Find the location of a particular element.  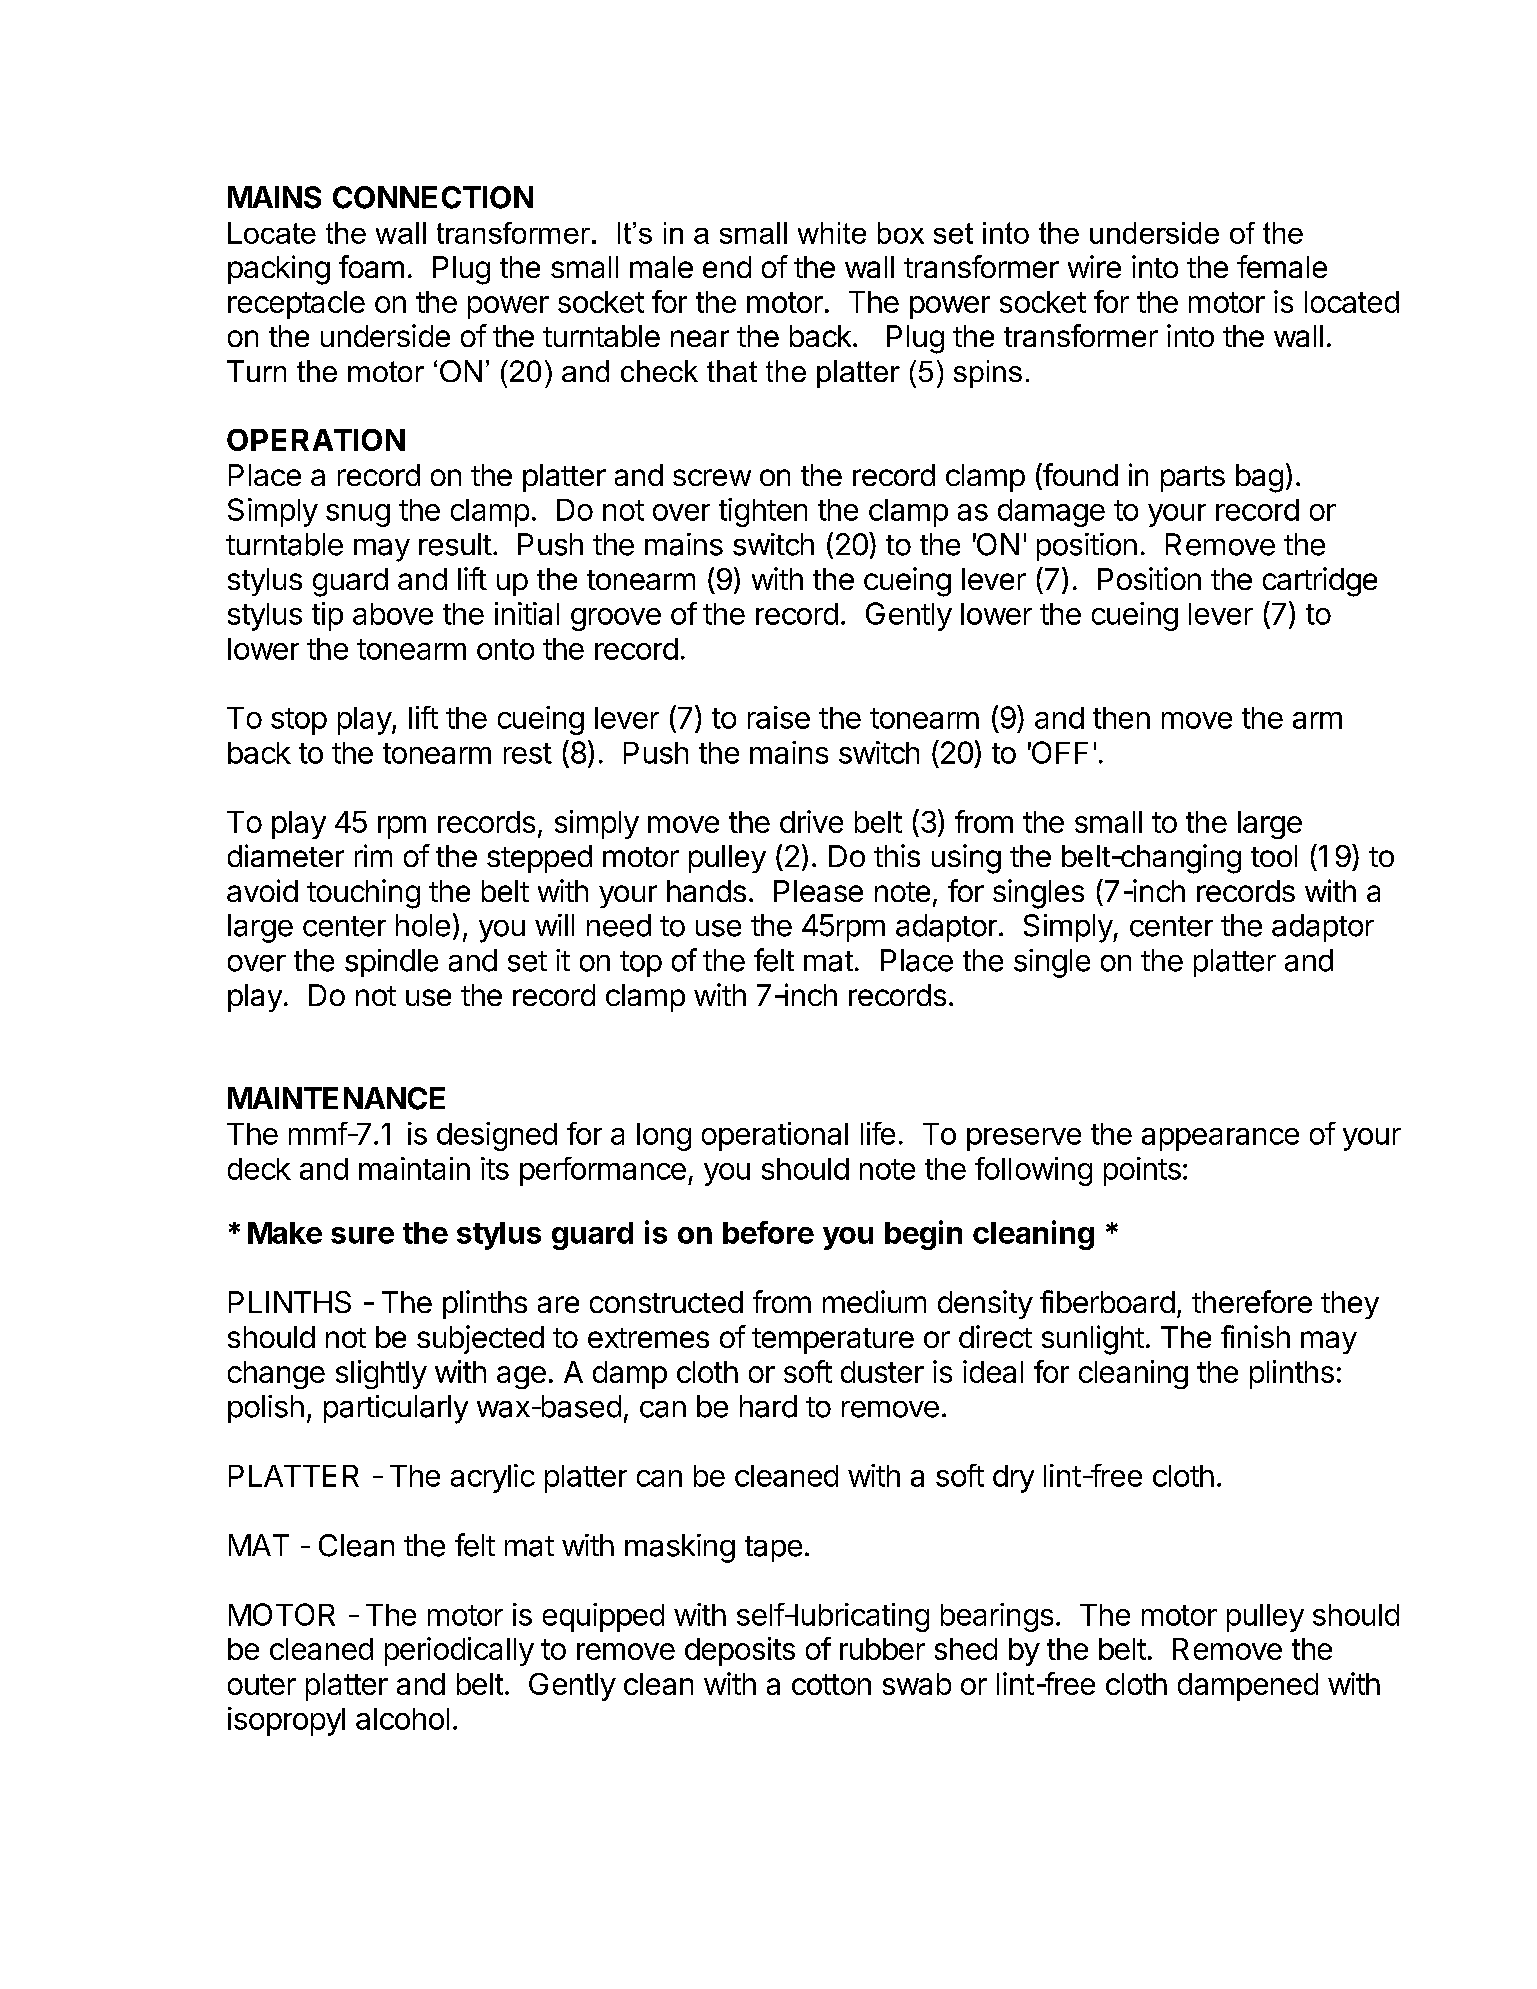

before is located at coordinates (768, 1232).
